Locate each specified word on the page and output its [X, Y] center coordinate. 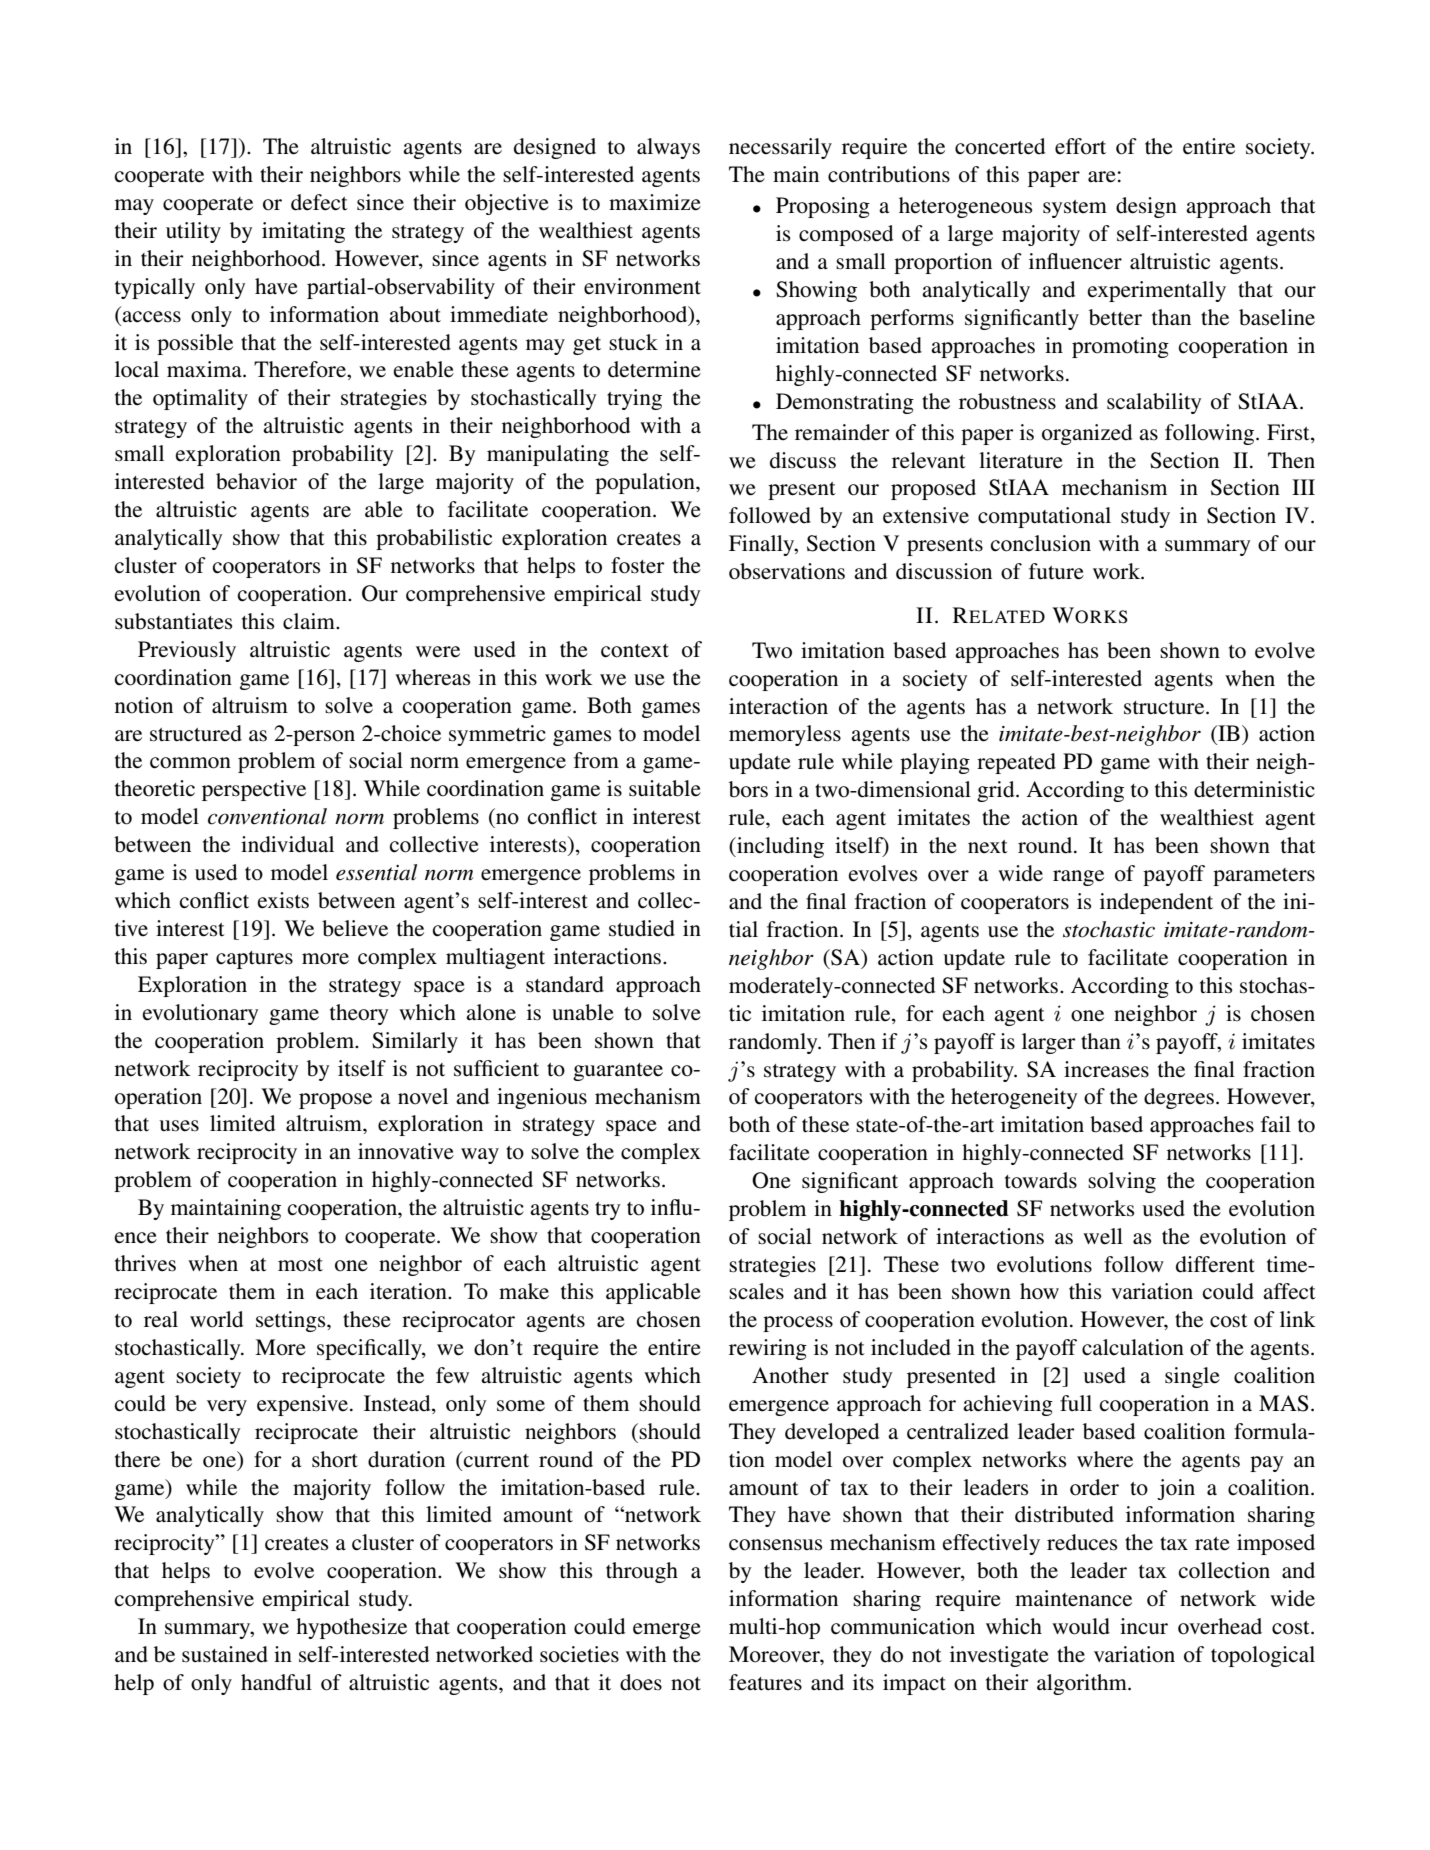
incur [1144, 1626]
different [1215, 1264]
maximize [655, 202]
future [1056, 571]
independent [1156, 903]
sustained [225, 1654]
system [1075, 209]
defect [319, 202]
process [798, 1324]
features [765, 1682]
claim [310, 621]
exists [283, 900]
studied [642, 928]
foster [638, 565]
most [300, 1265]
